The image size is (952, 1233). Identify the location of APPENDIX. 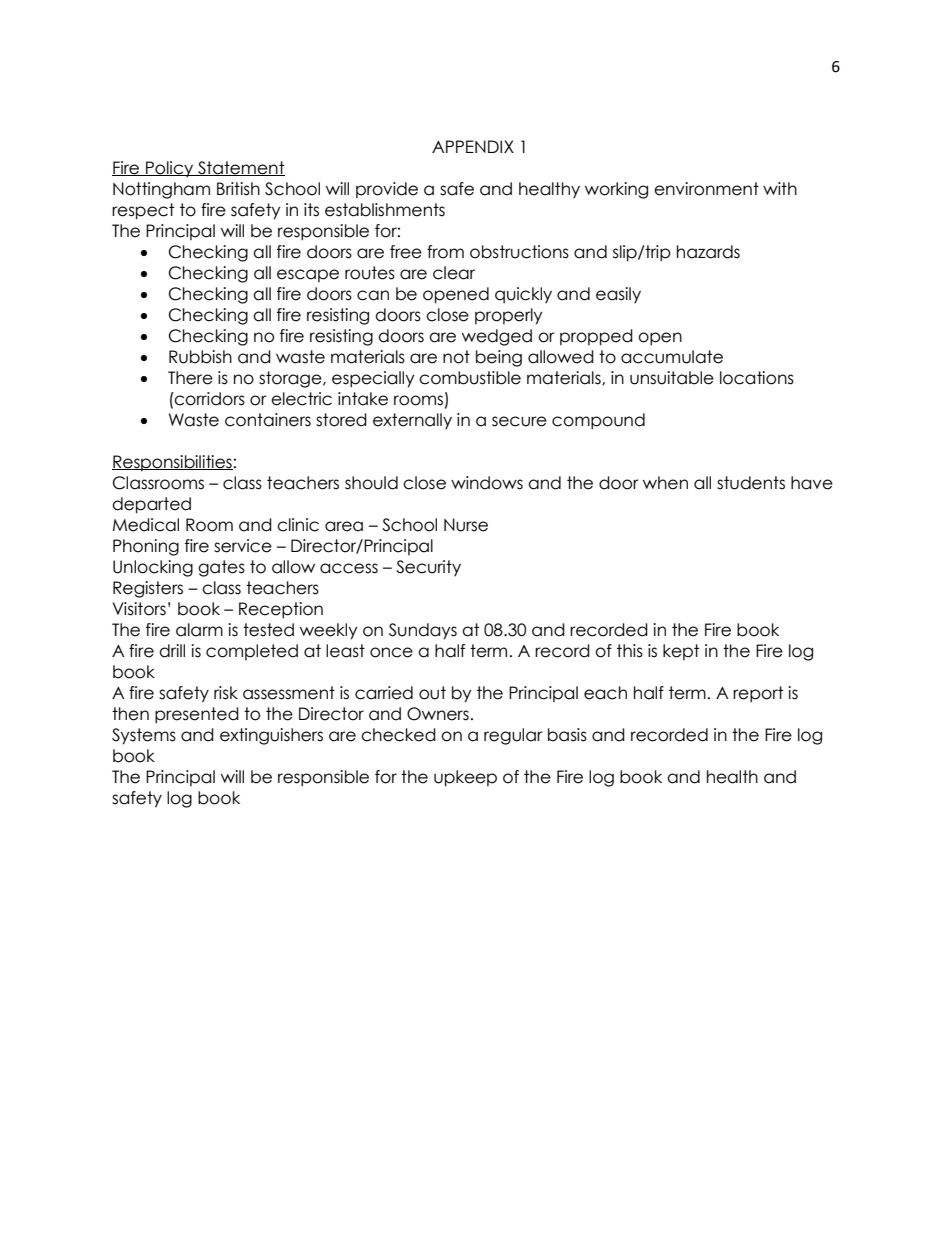
(473, 146).
